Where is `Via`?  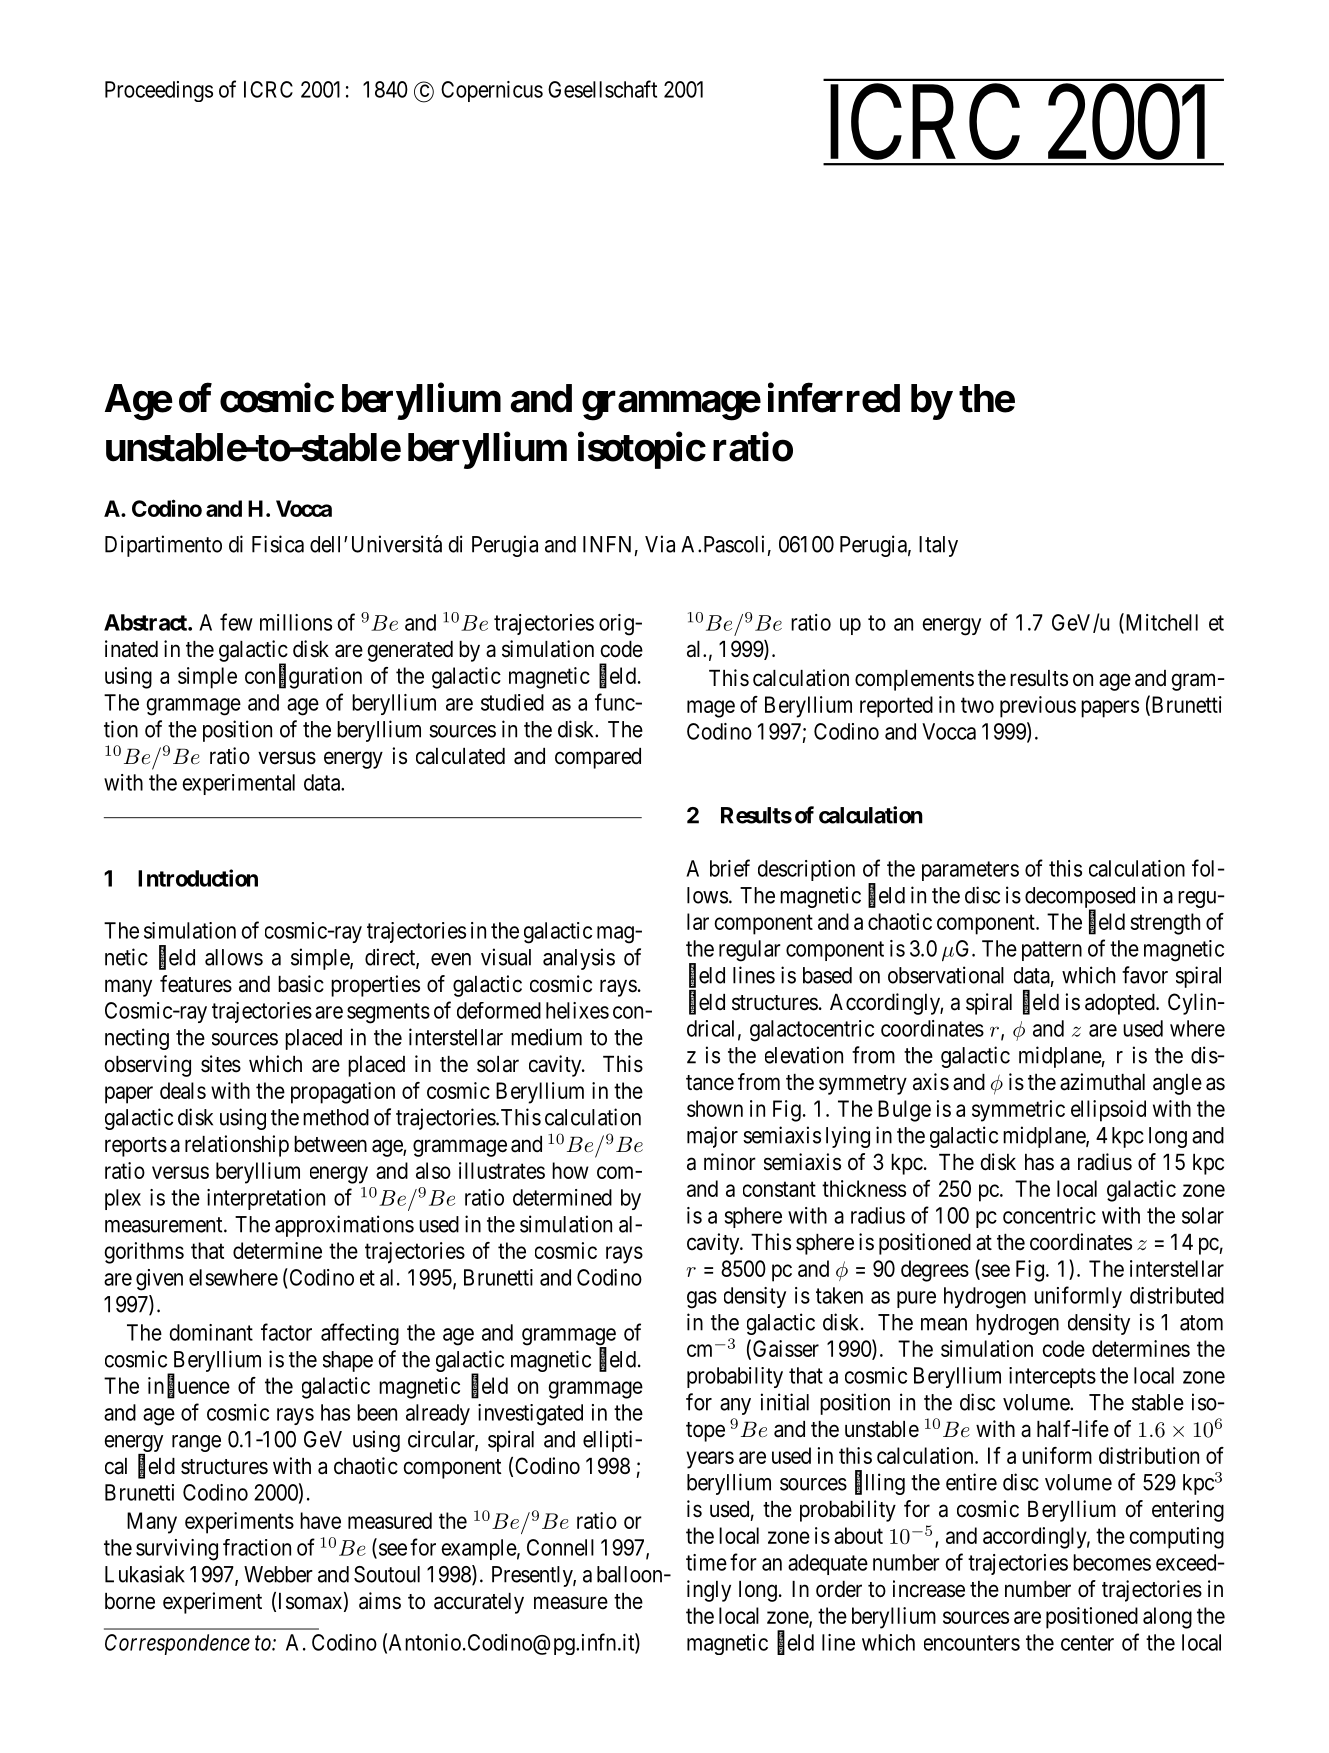 Via is located at coordinates (660, 544).
